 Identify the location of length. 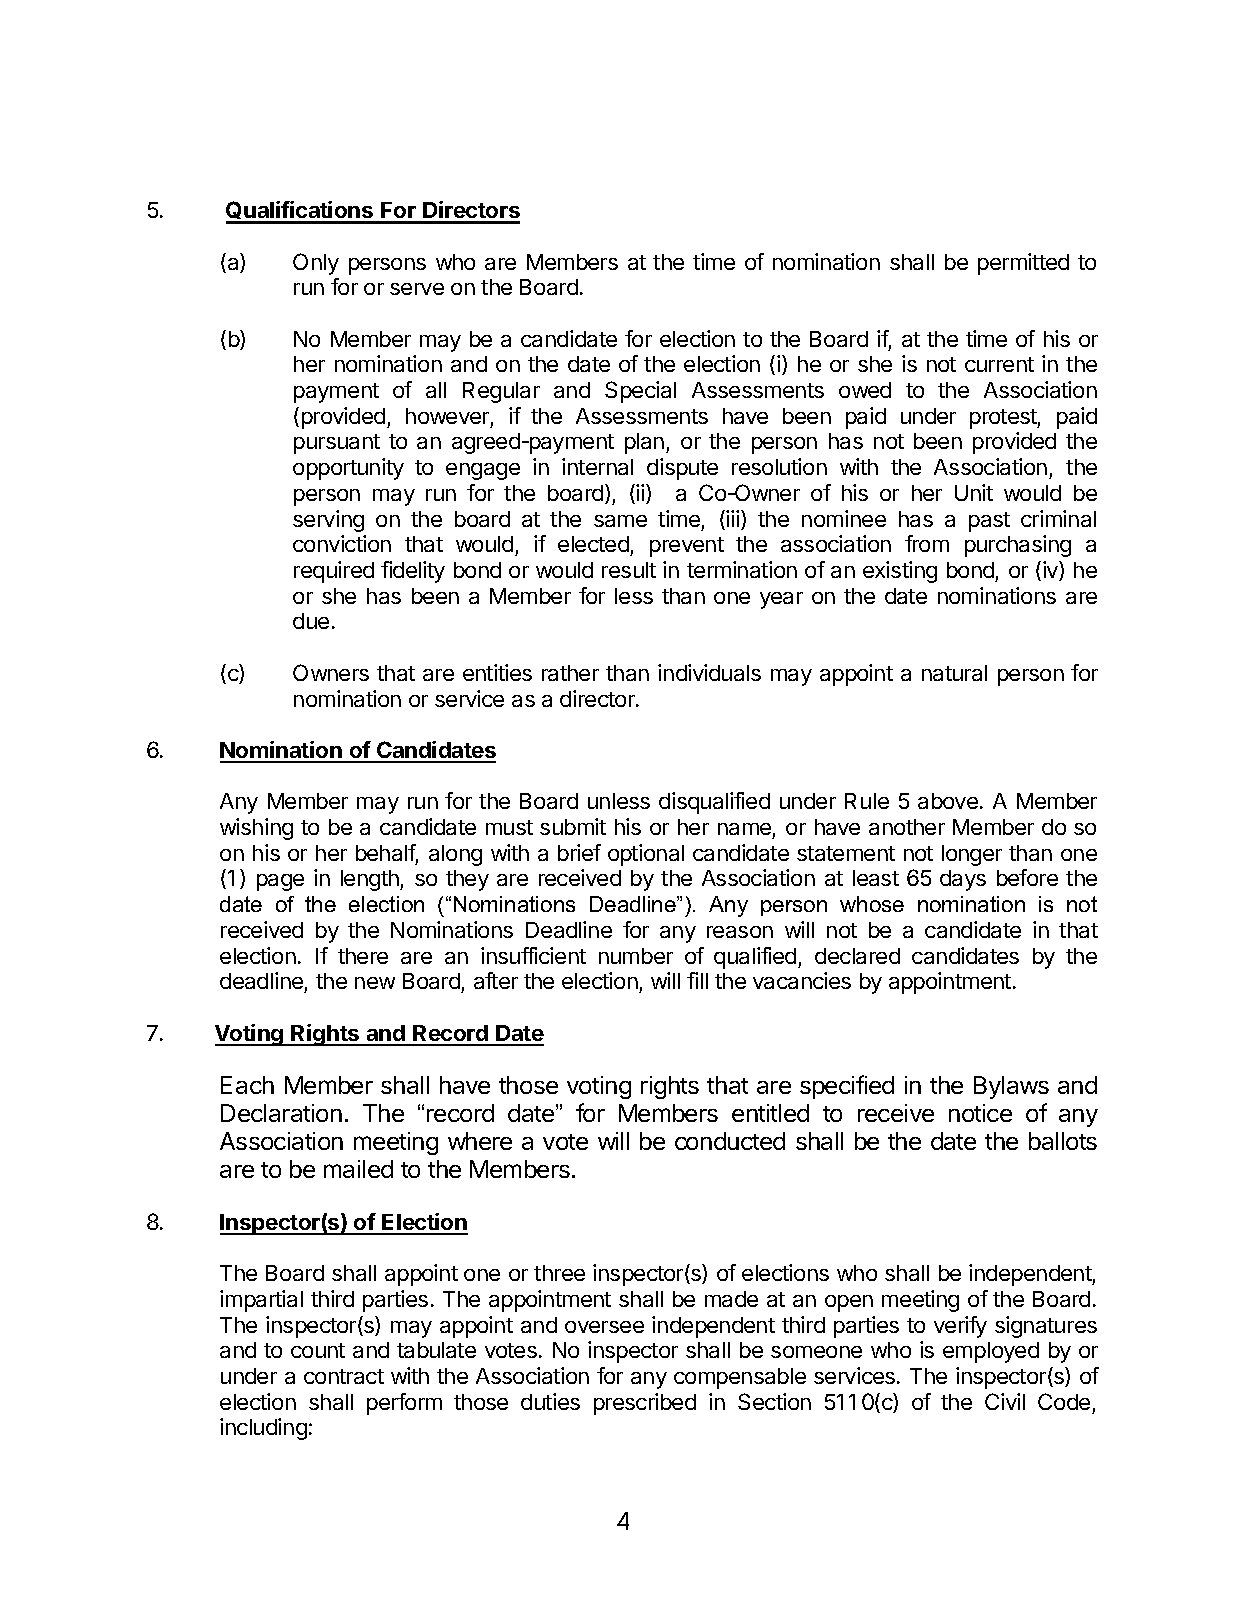
(371, 880).
